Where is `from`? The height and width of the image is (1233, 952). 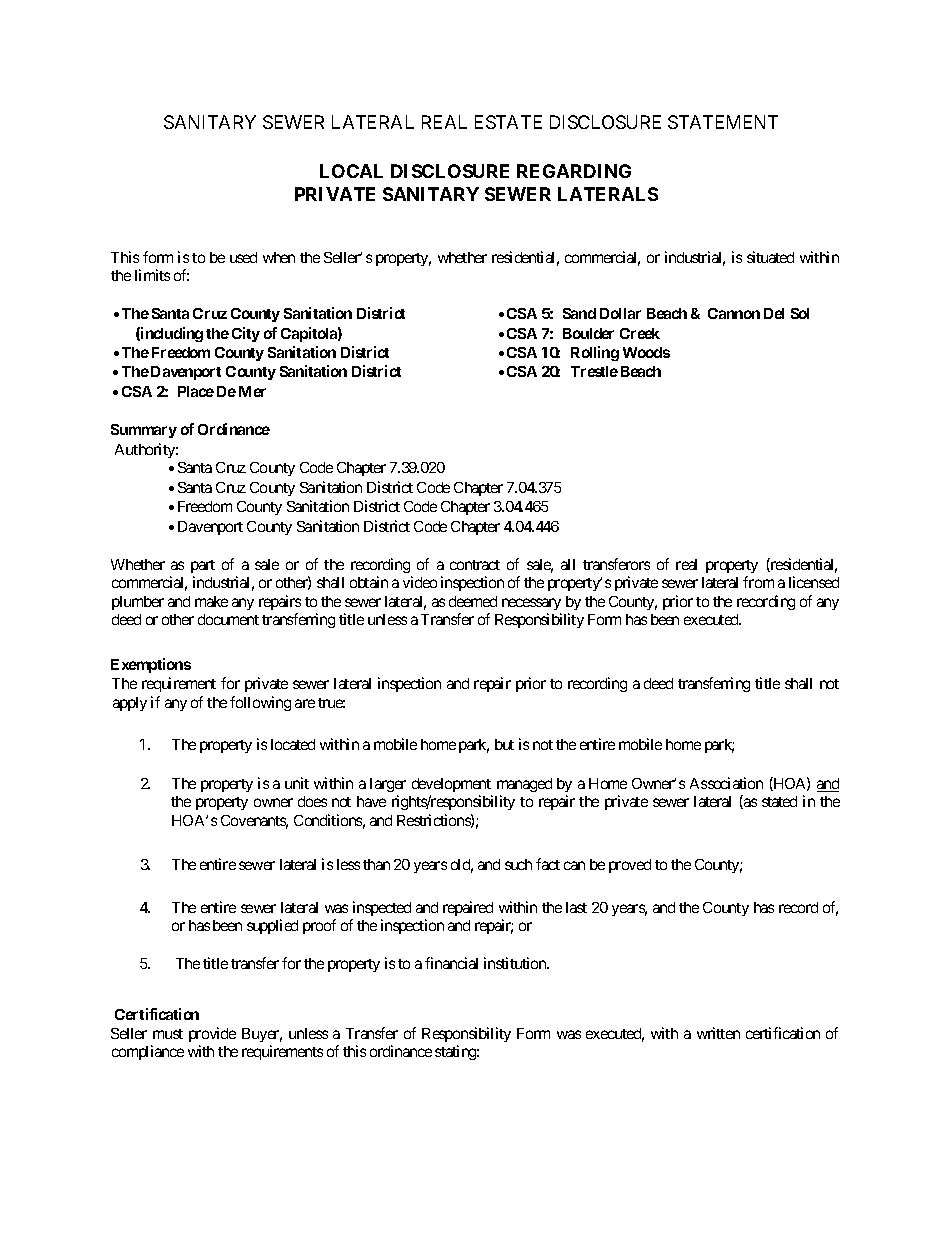 from is located at coordinates (758, 582).
